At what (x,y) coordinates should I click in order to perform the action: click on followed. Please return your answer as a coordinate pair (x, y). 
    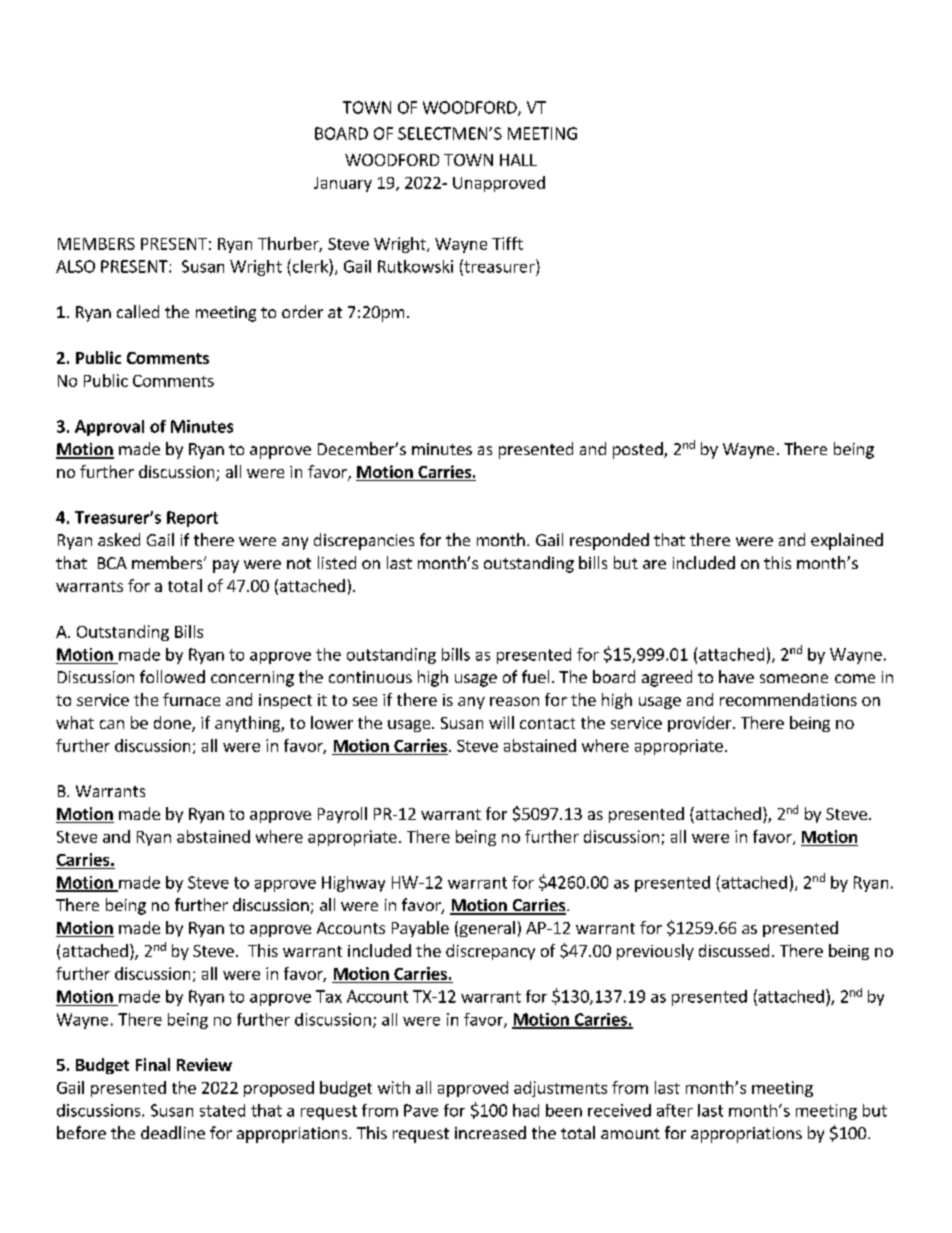
    Looking at the image, I should click on (172, 676).
